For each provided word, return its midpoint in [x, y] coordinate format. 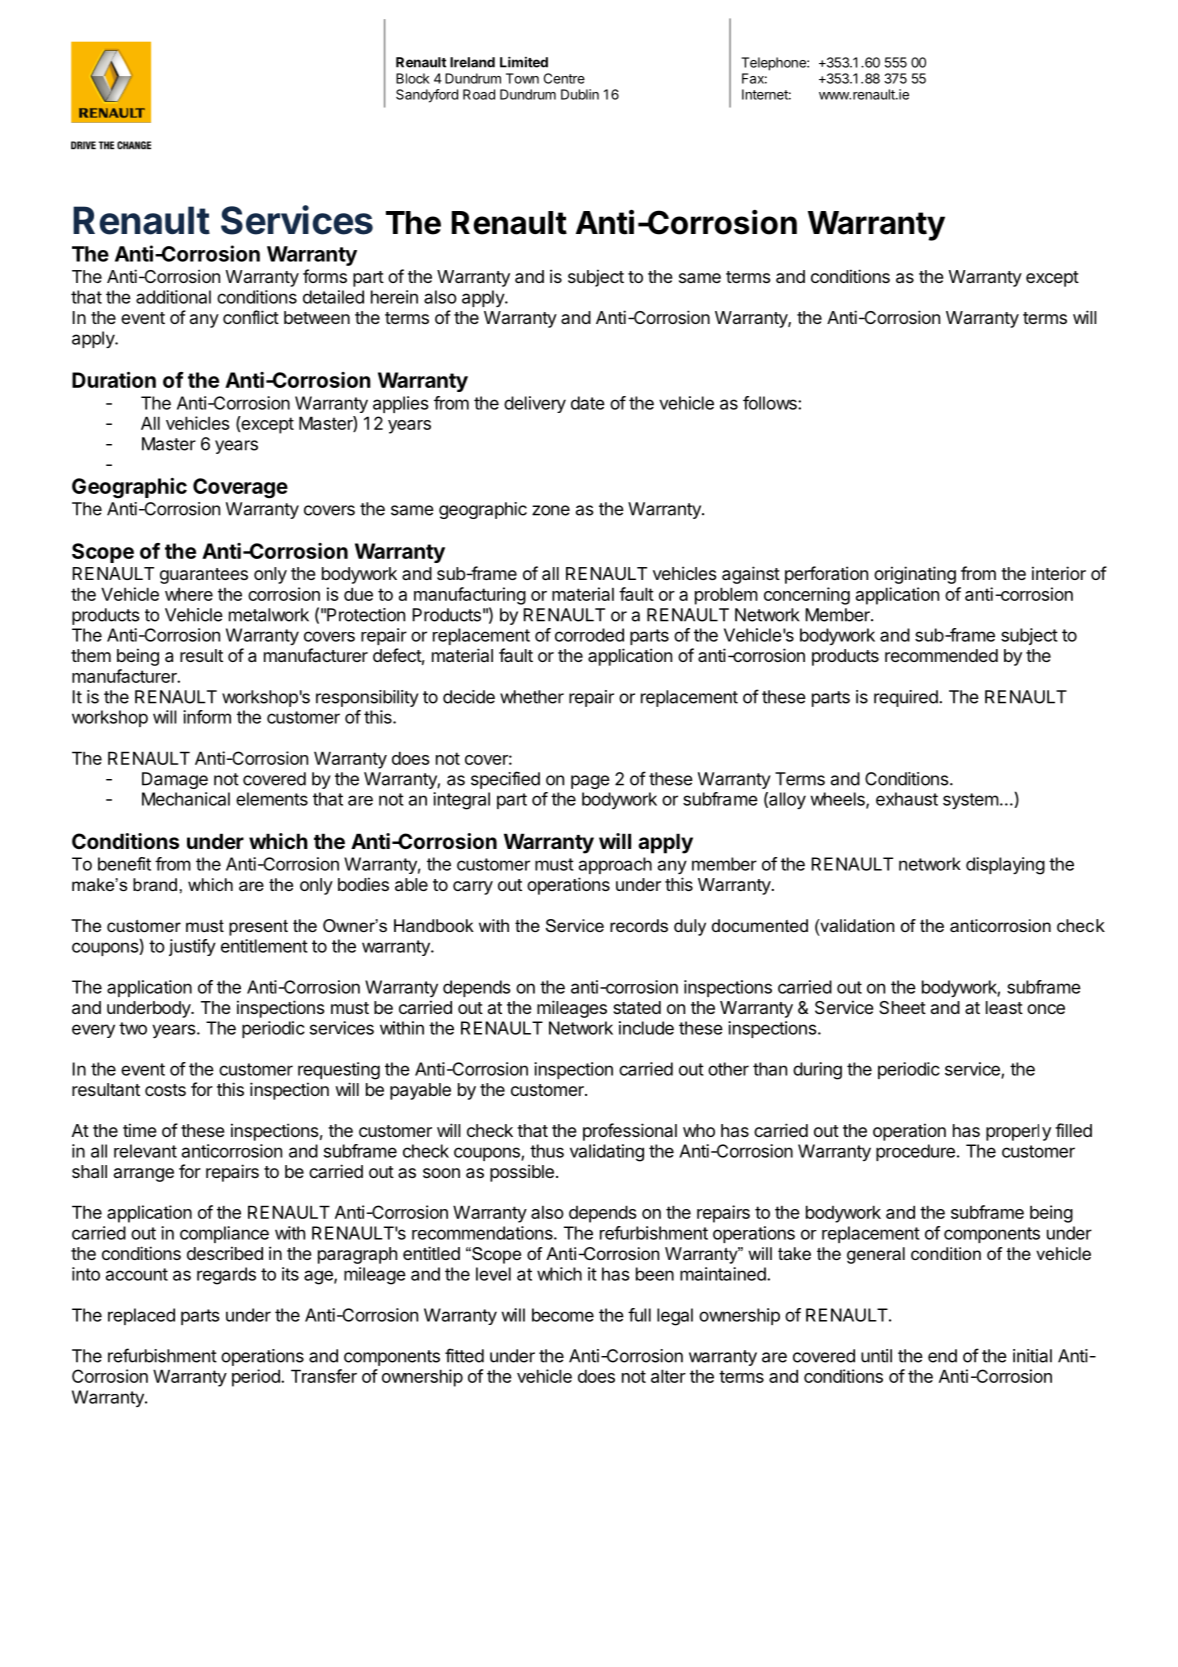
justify [192, 947]
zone [551, 510]
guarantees [204, 576]
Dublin [580, 94]
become [563, 1315]
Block [413, 78]
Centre [564, 78]
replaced [141, 1316]
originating [915, 575]
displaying [1005, 866]
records [639, 925]
